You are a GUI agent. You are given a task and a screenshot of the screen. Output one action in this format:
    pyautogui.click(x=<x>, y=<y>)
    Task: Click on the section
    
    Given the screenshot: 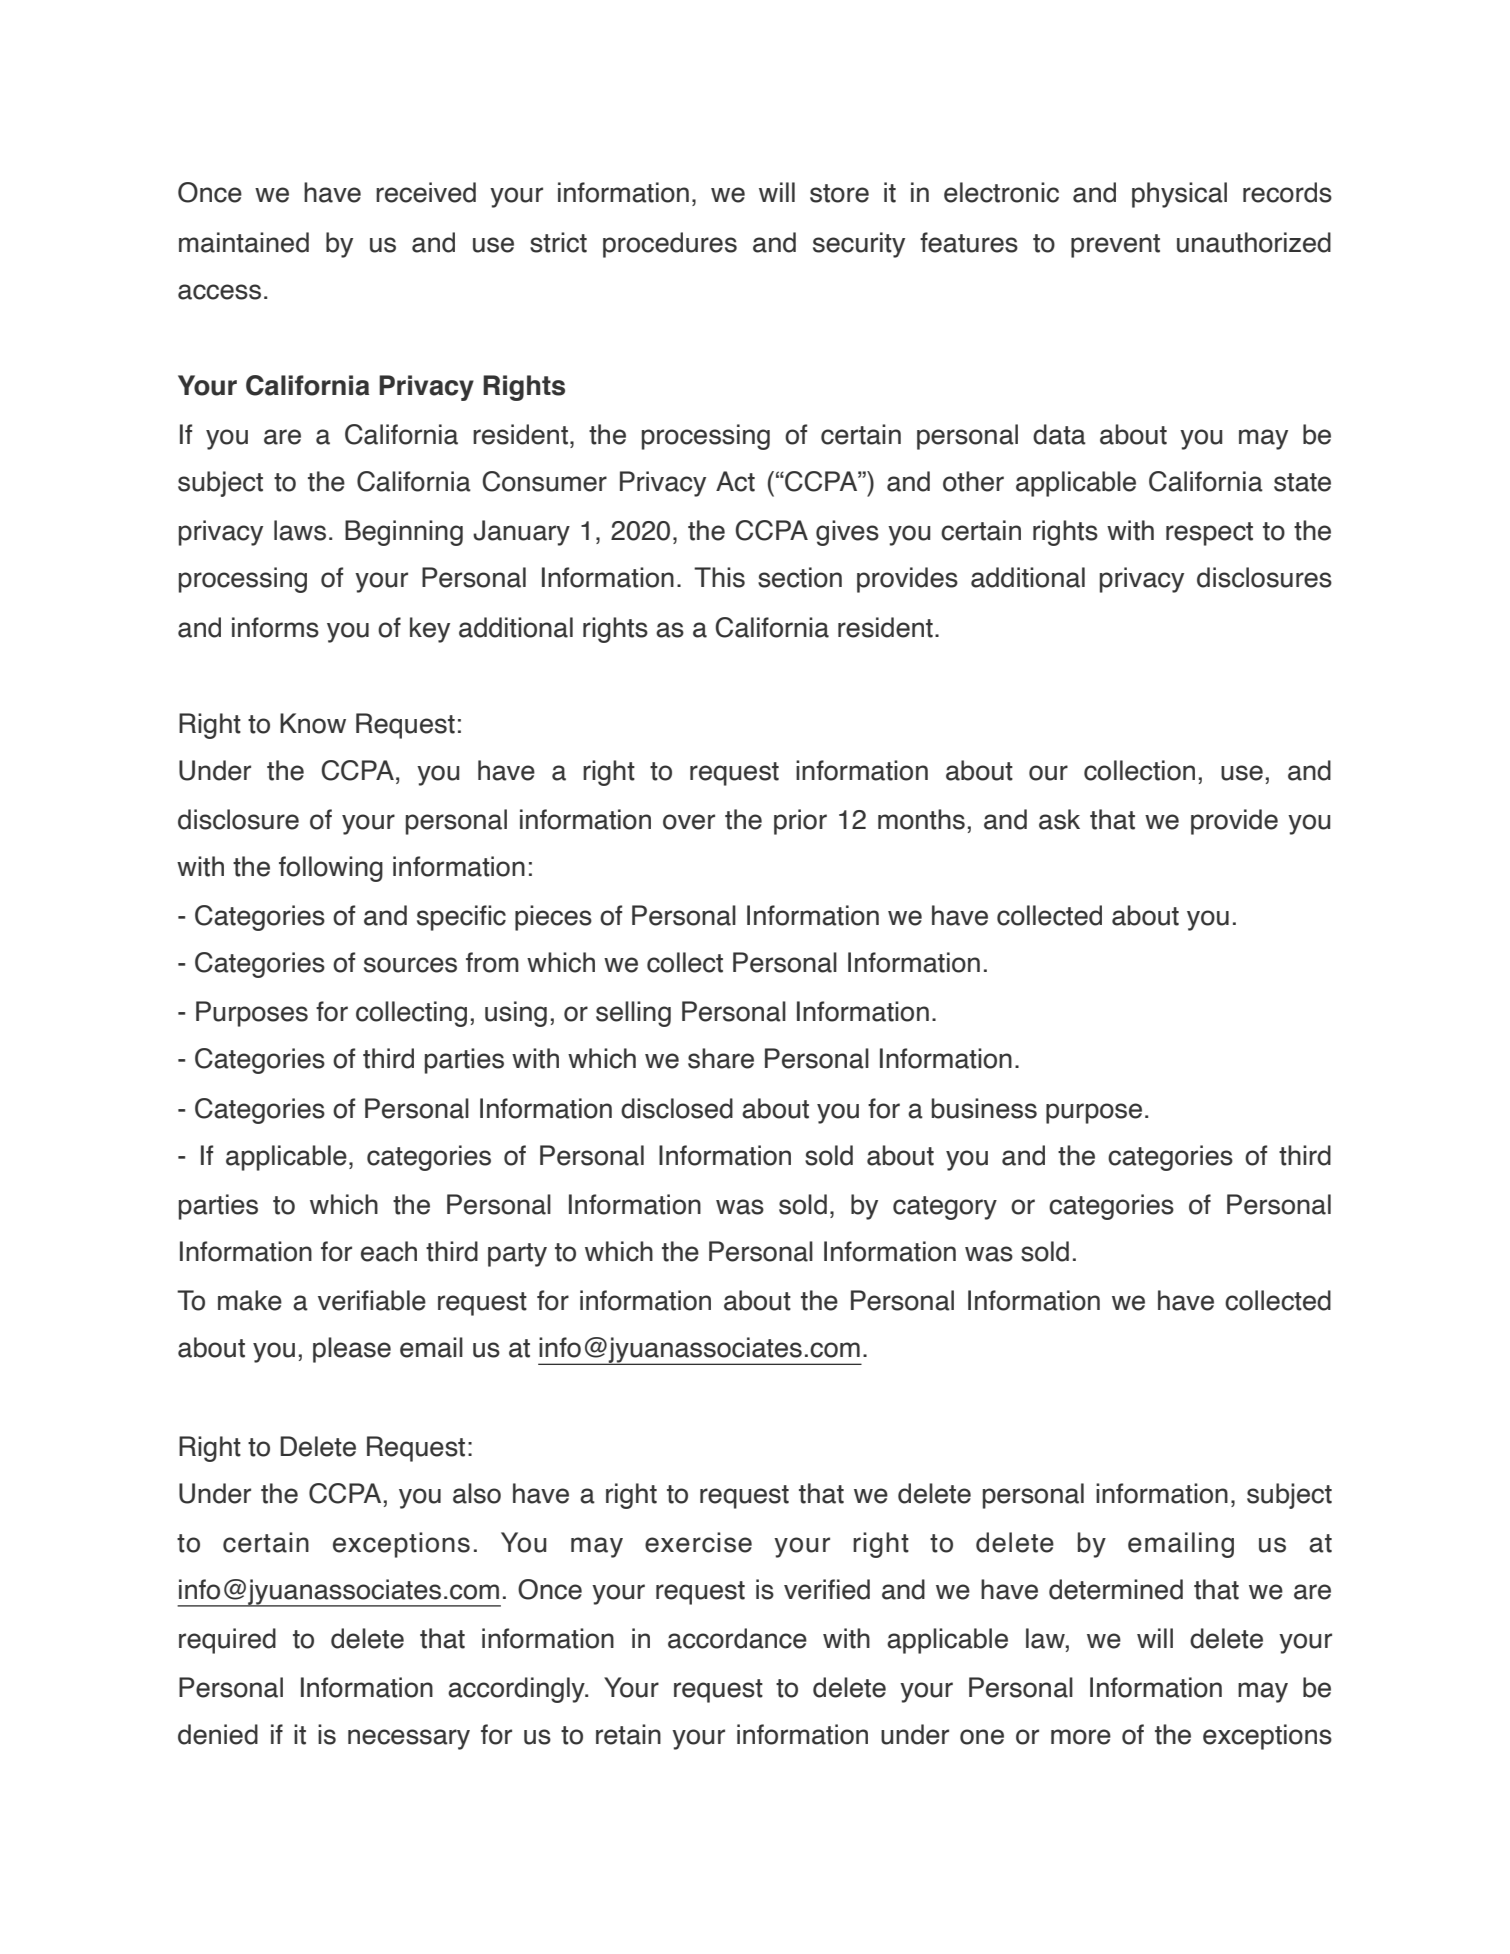 What is the action you would take?
    pyautogui.click(x=800, y=577)
